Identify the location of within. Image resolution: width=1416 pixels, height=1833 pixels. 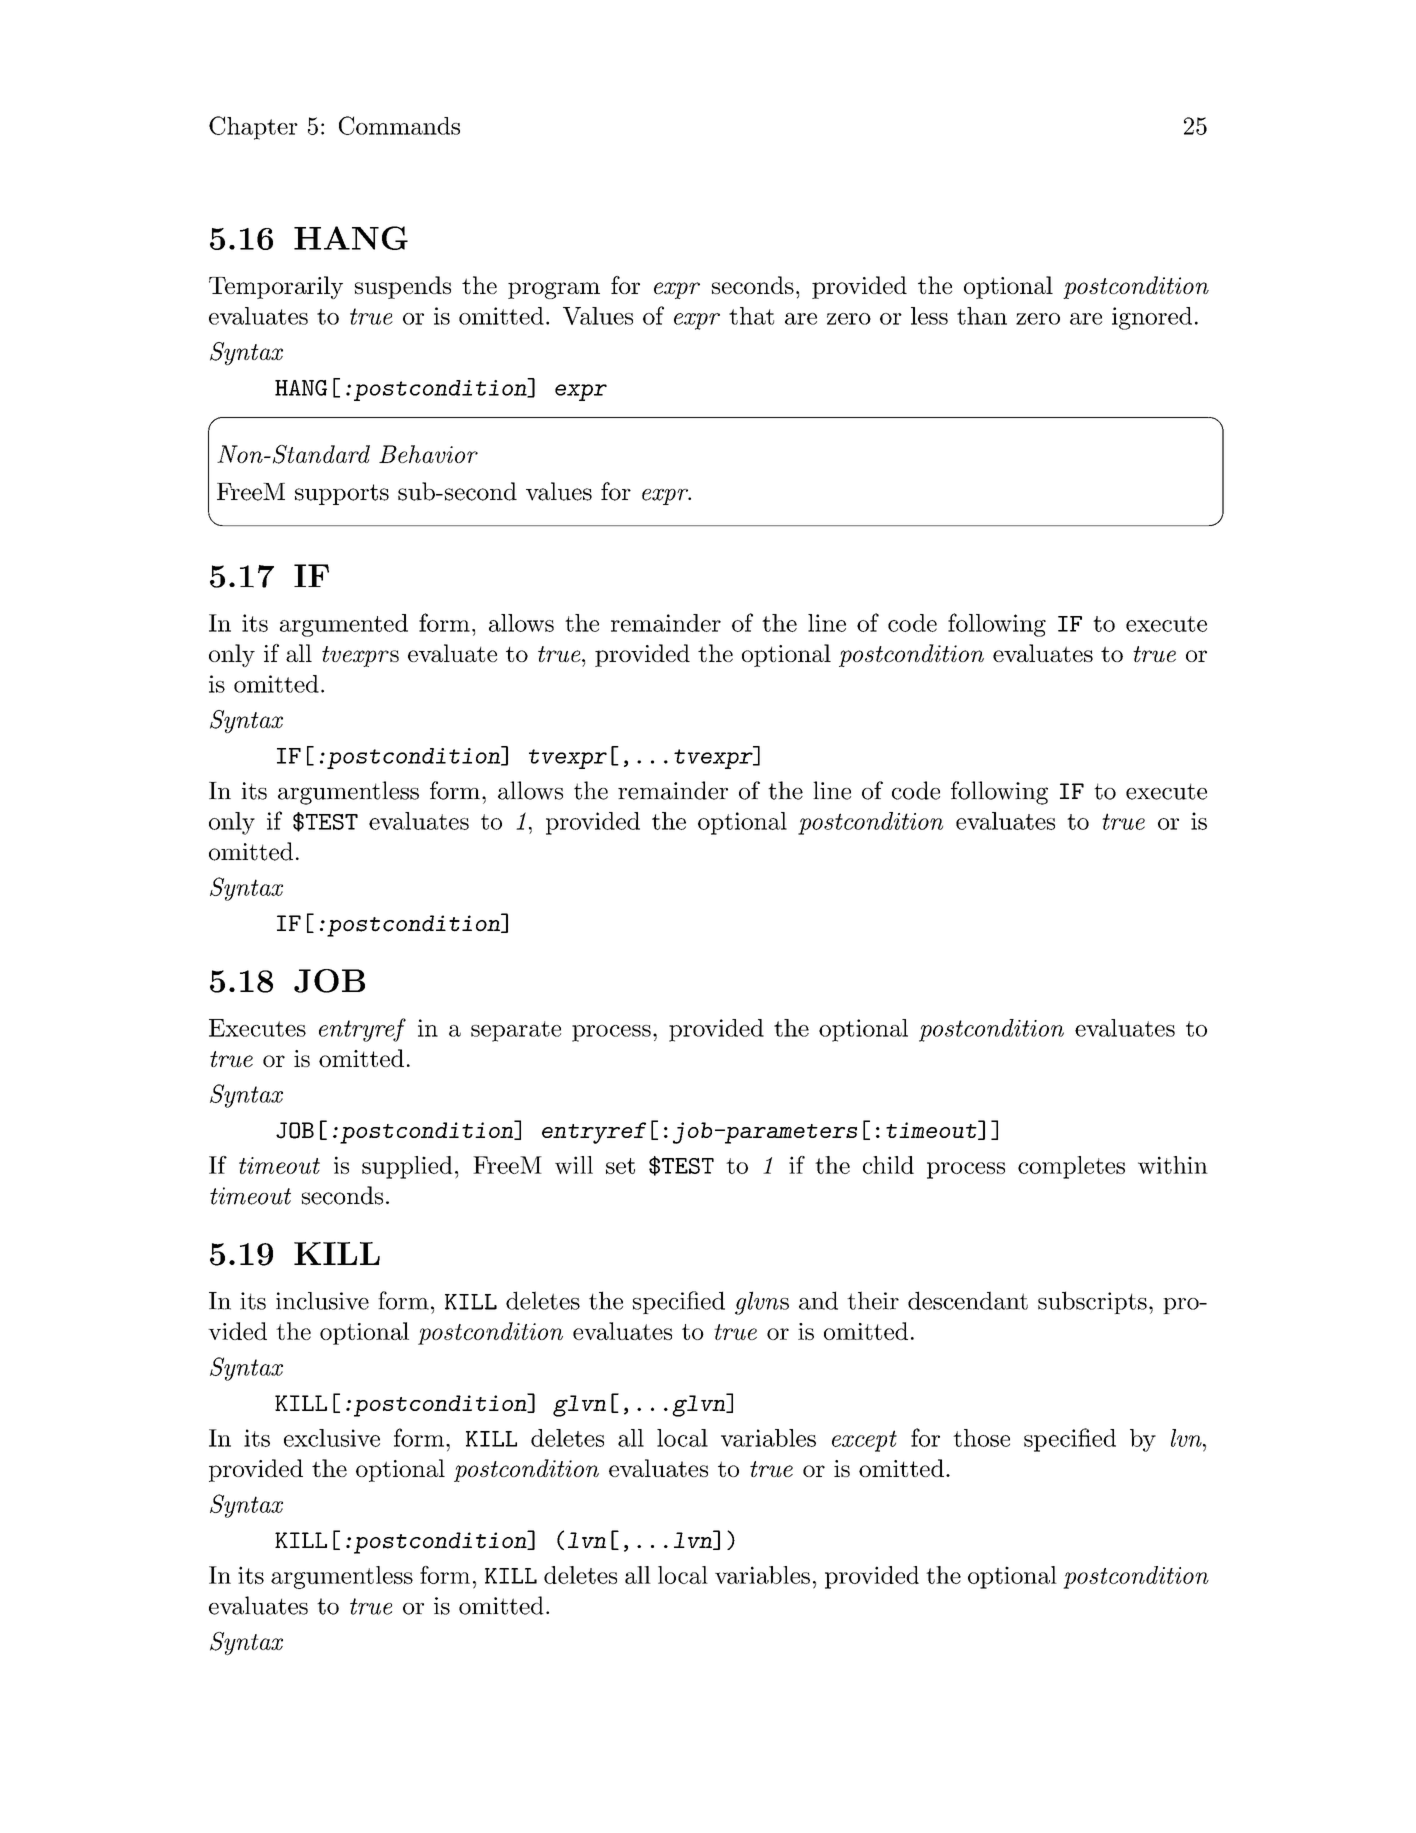
(1173, 1165).
